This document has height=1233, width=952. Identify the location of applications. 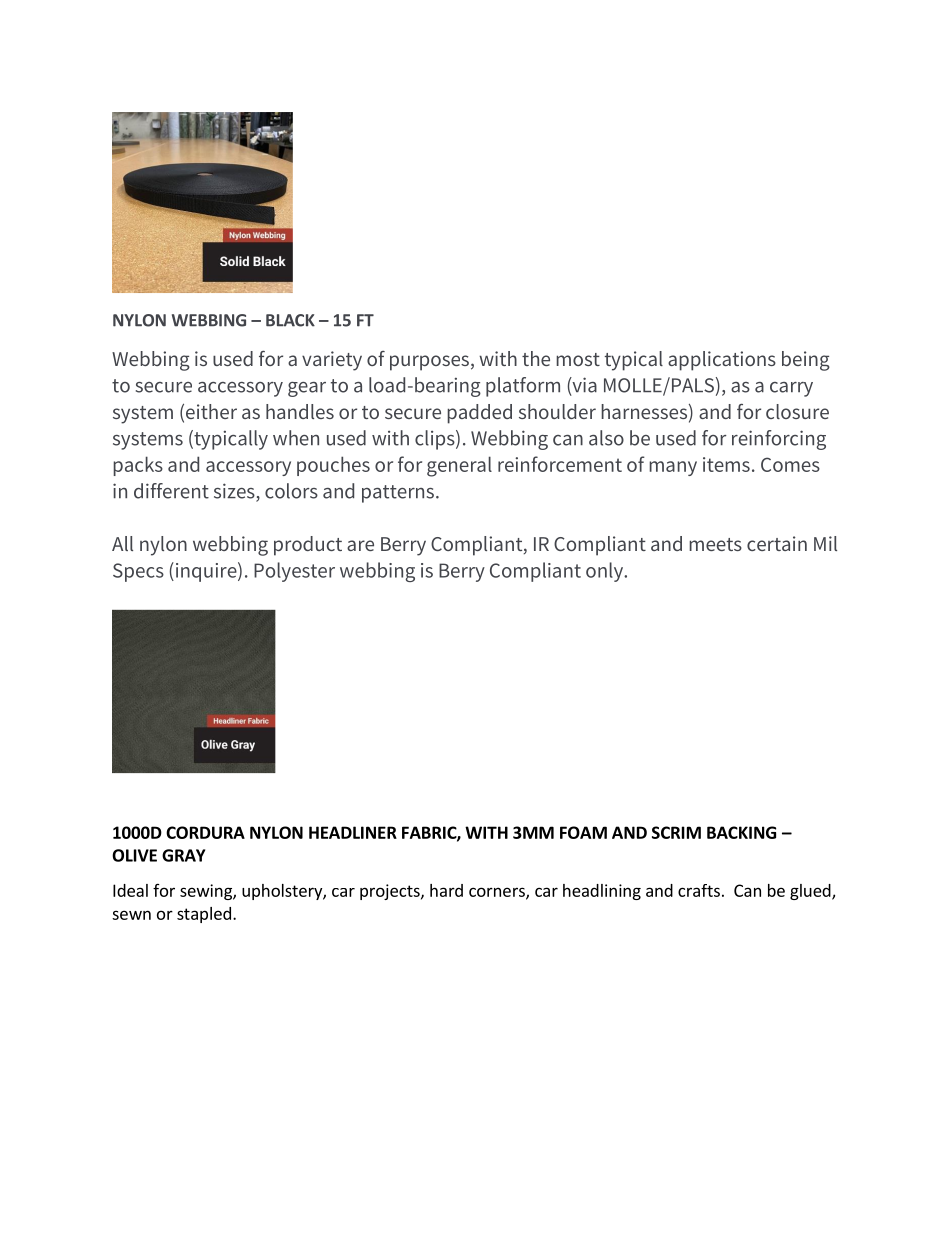
(722, 361).
